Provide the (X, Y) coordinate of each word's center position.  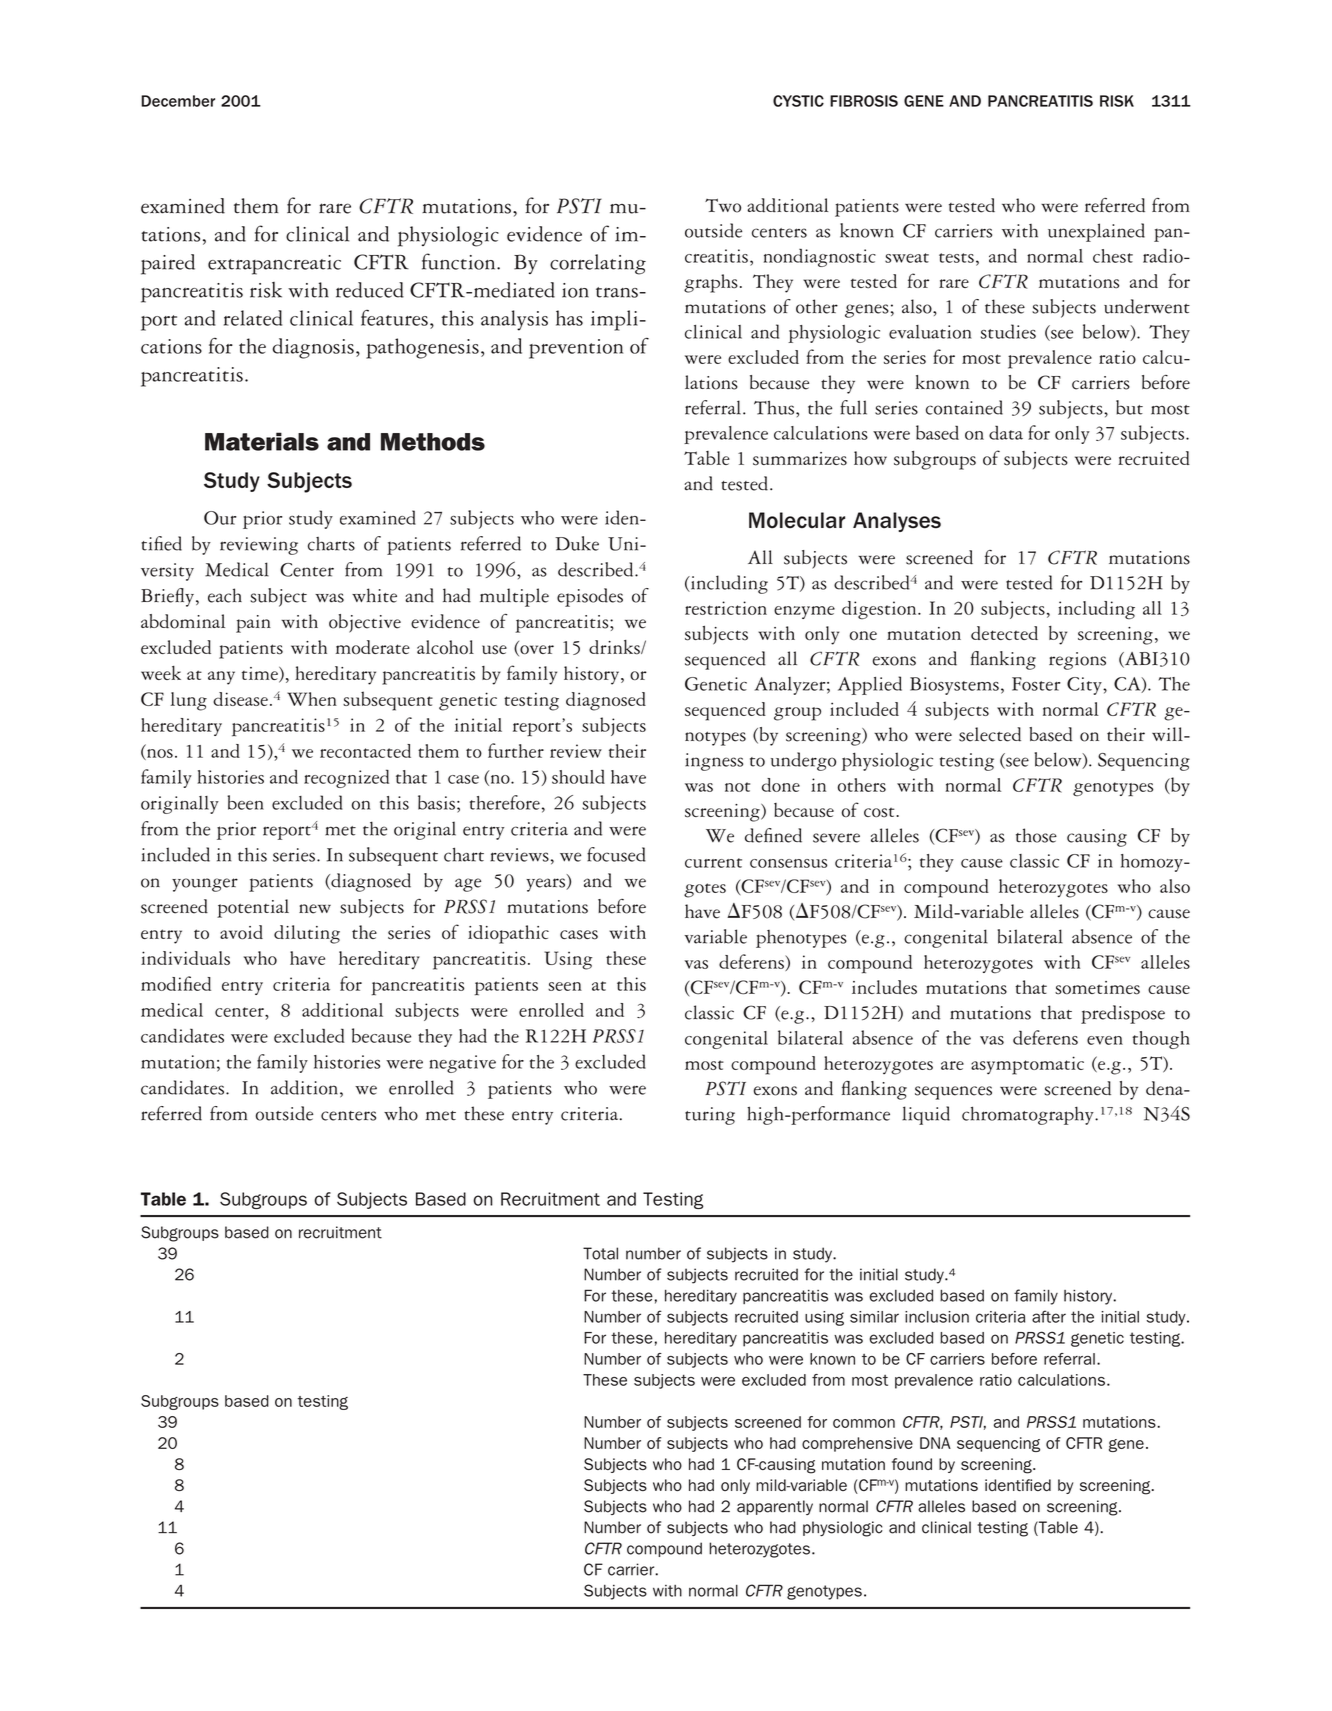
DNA (935, 1443)
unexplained (1096, 232)
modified (176, 983)
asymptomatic (1027, 1065)
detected (1004, 633)
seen (565, 986)
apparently (775, 1507)
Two (723, 205)
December (178, 101)
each (225, 595)
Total (600, 1253)
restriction (726, 608)
